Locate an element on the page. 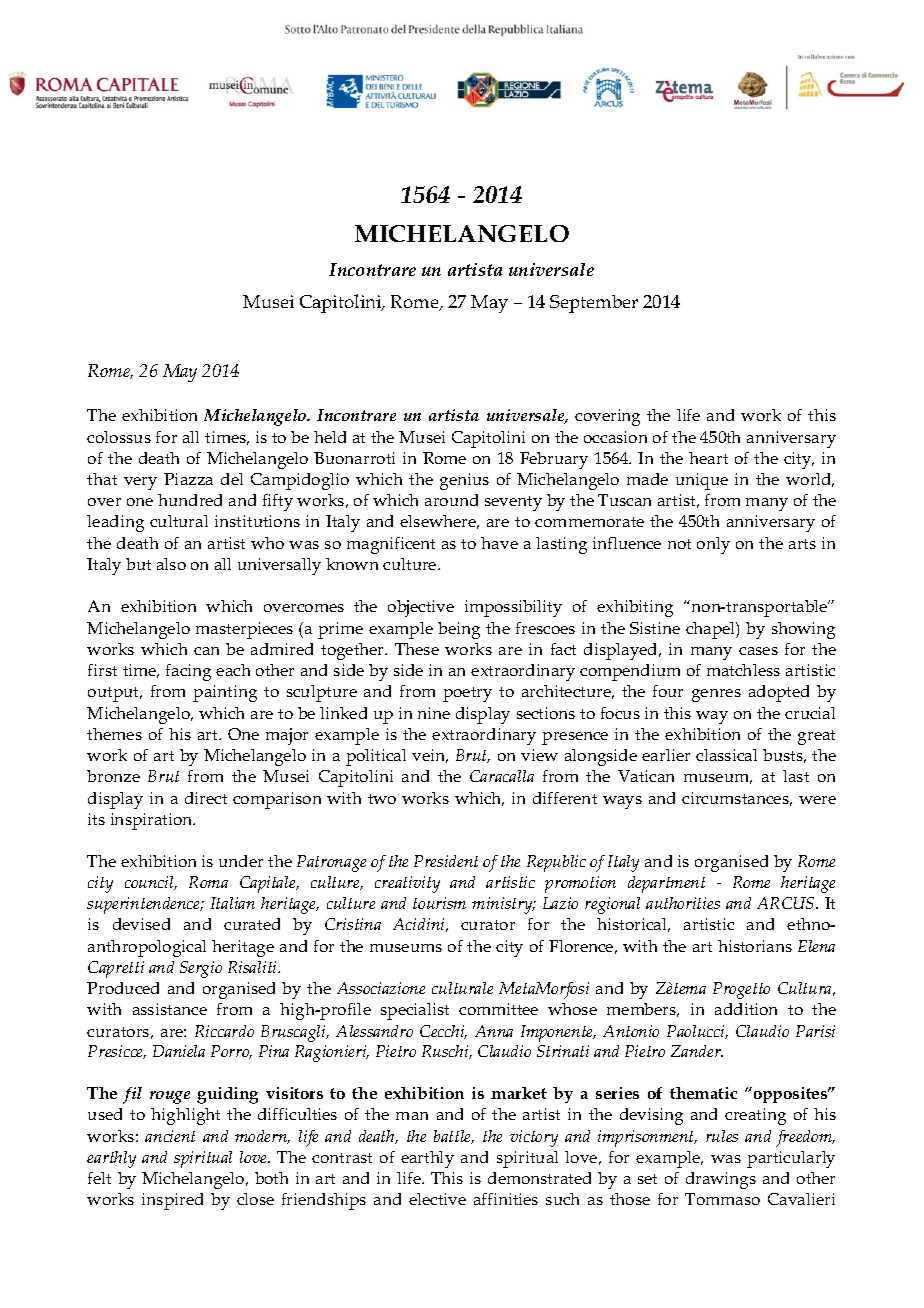  heart is located at coordinates (708, 458).
